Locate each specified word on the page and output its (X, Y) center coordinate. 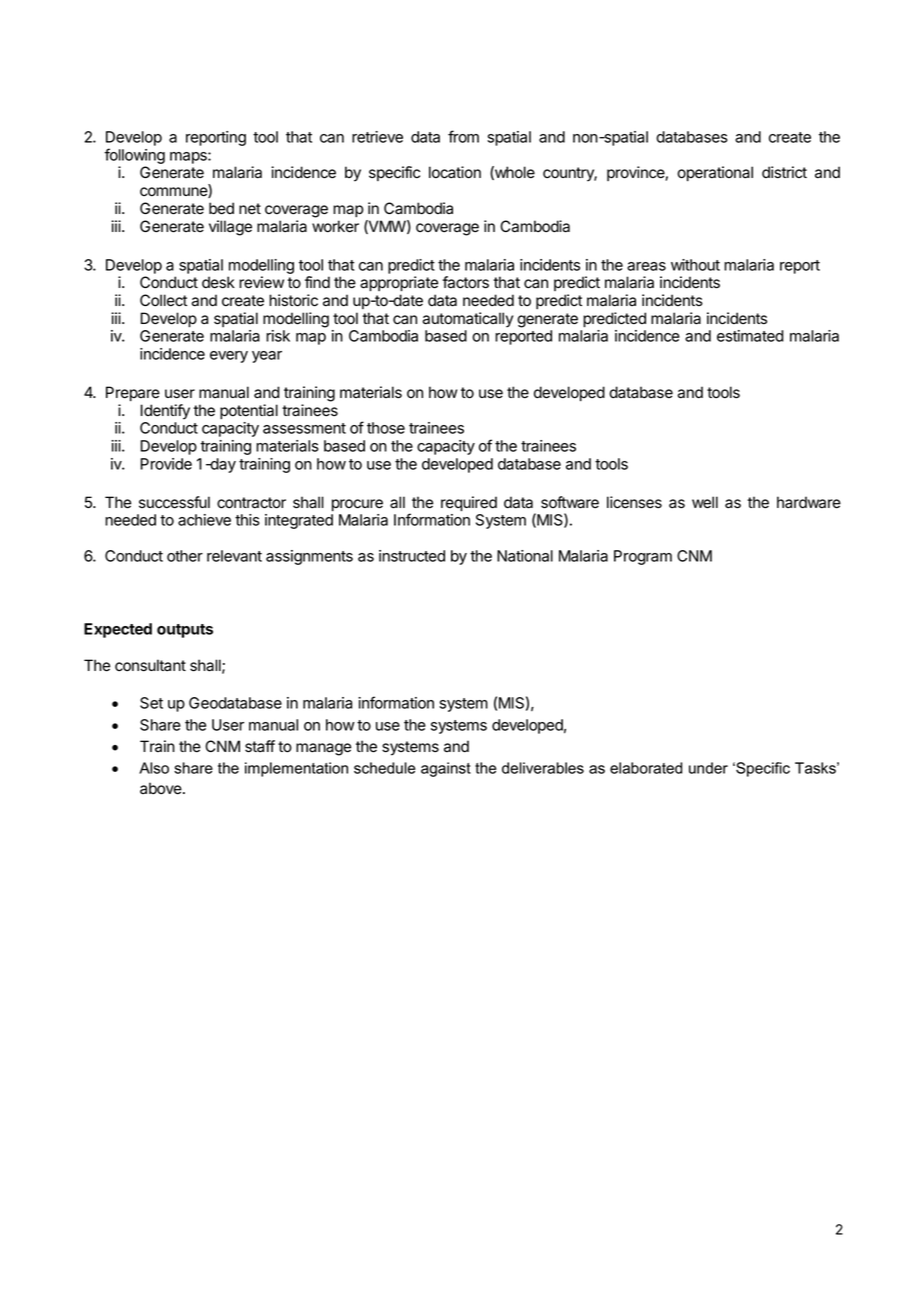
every (229, 357)
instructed (412, 556)
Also (154, 768)
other (185, 556)
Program (643, 557)
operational (715, 173)
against (446, 769)
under (708, 768)
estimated (750, 336)
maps (189, 158)
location (455, 172)
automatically (467, 320)
